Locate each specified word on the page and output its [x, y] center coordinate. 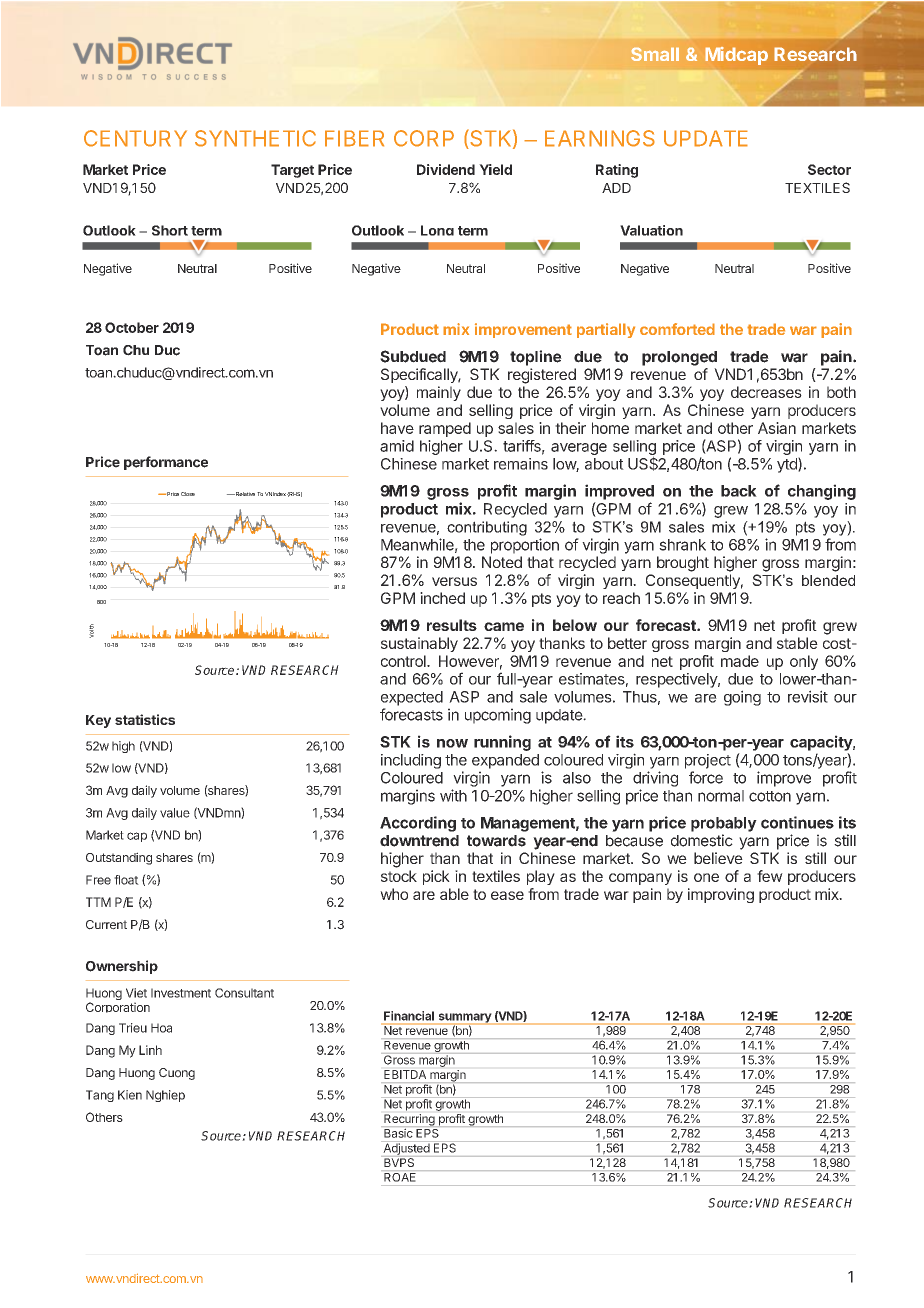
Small [655, 54]
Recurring [409, 1120]
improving [721, 895]
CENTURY [135, 138]
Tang [100, 1096]
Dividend [446, 169]
